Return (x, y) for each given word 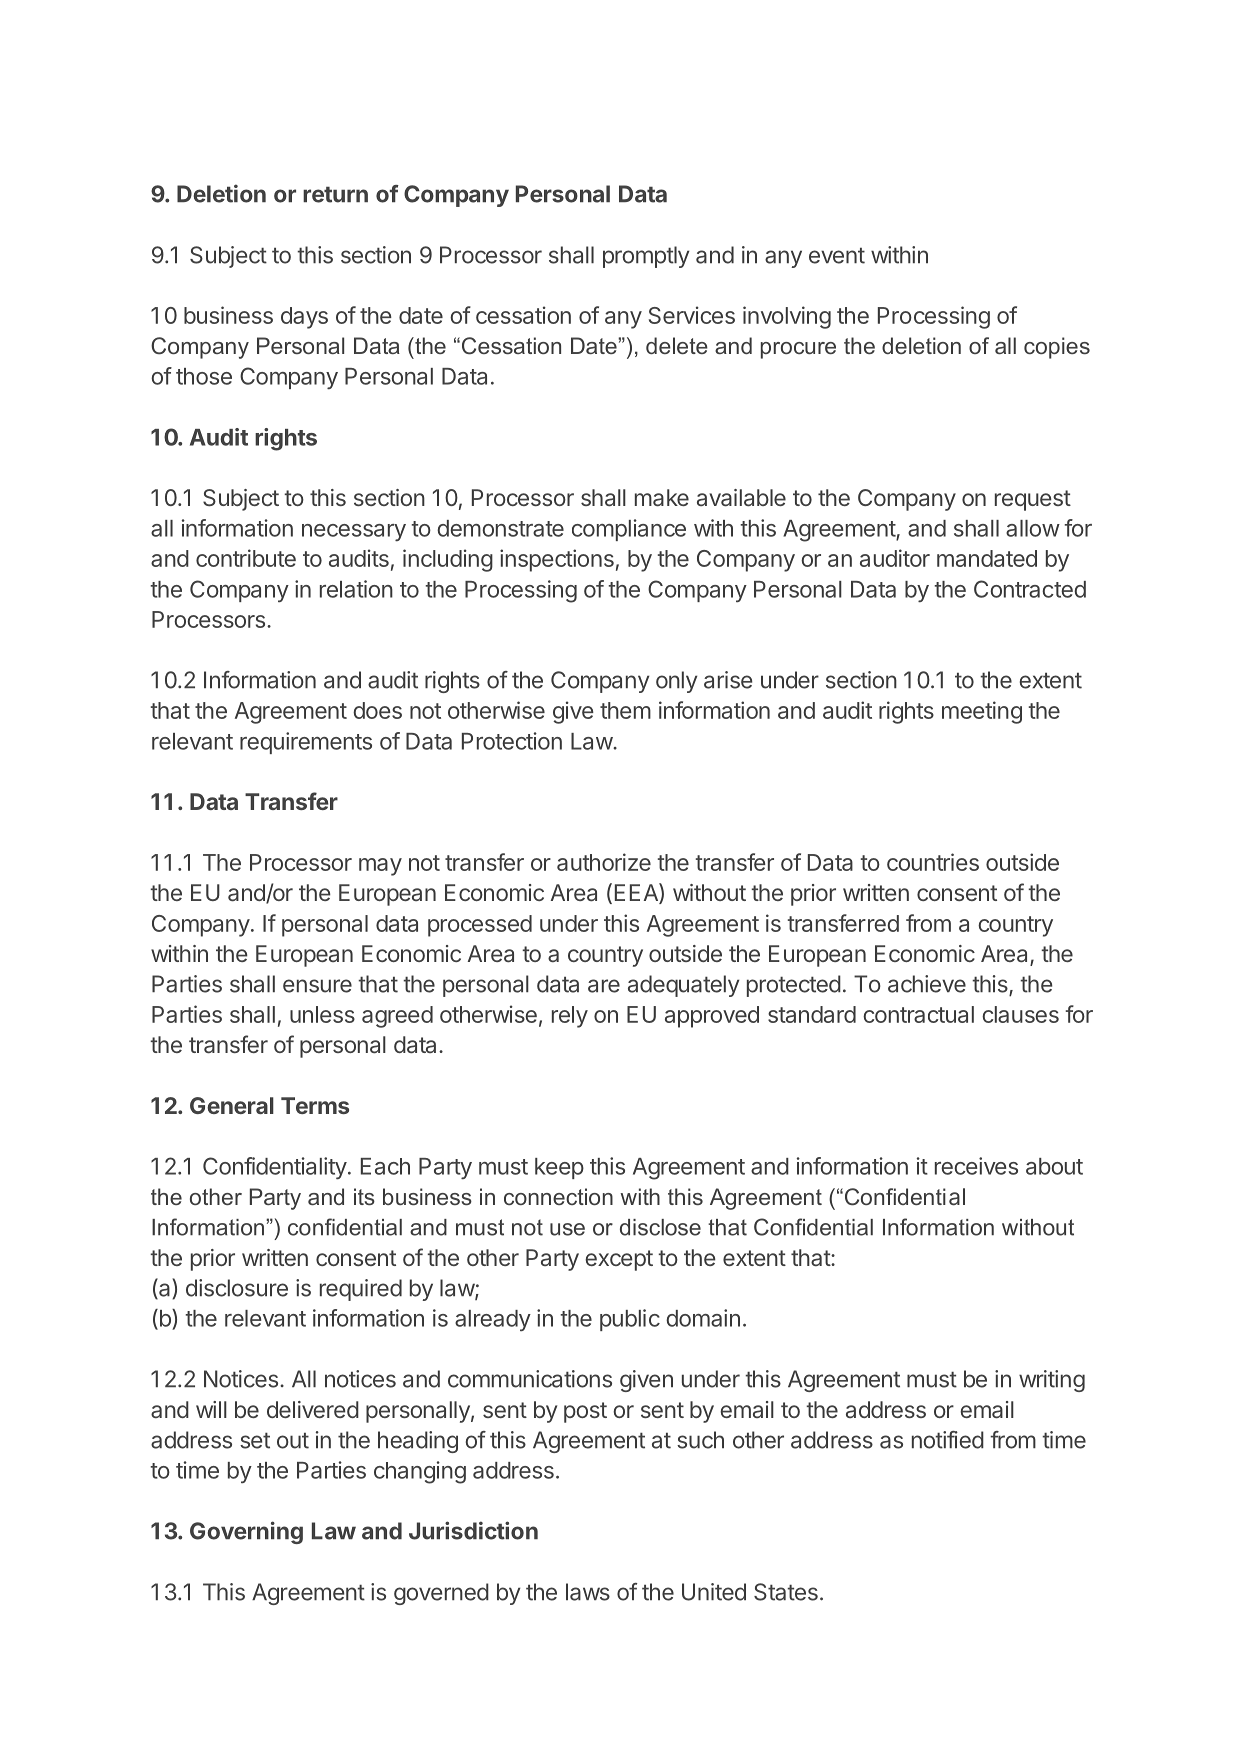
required (361, 1290)
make (662, 498)
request (1033, 500)
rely (570, 1017)
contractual (918, 1014)
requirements (306, 743)
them (625, 710)
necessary (354, 532)
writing (1052, 1381)
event (837, 255)
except (619, 1260)
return (335, 194)
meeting (982, 712)
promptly (646, 257)
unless (322, 1014)
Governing (246, 1532)
